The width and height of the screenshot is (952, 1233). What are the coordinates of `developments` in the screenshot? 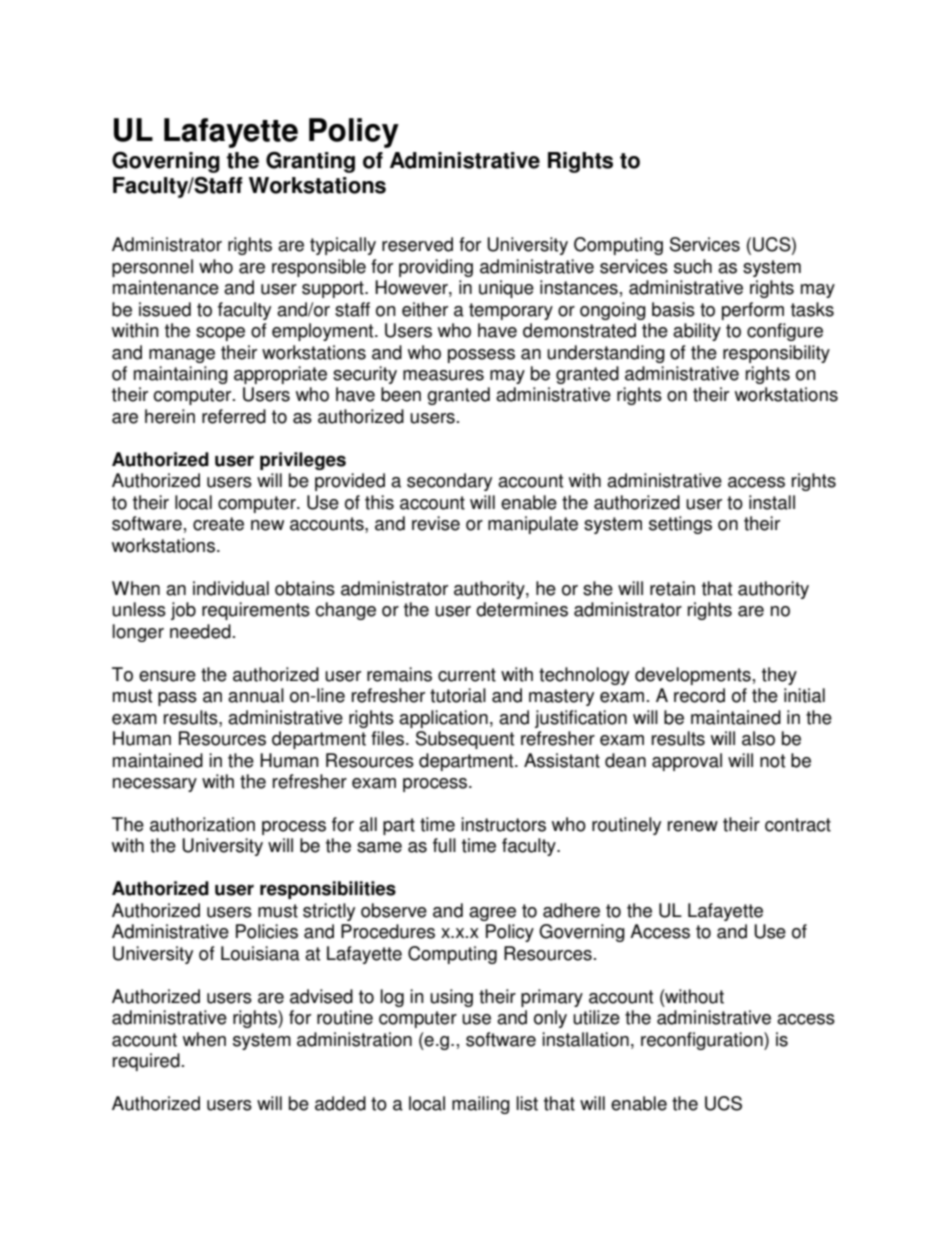 It's located at (693, 676).
